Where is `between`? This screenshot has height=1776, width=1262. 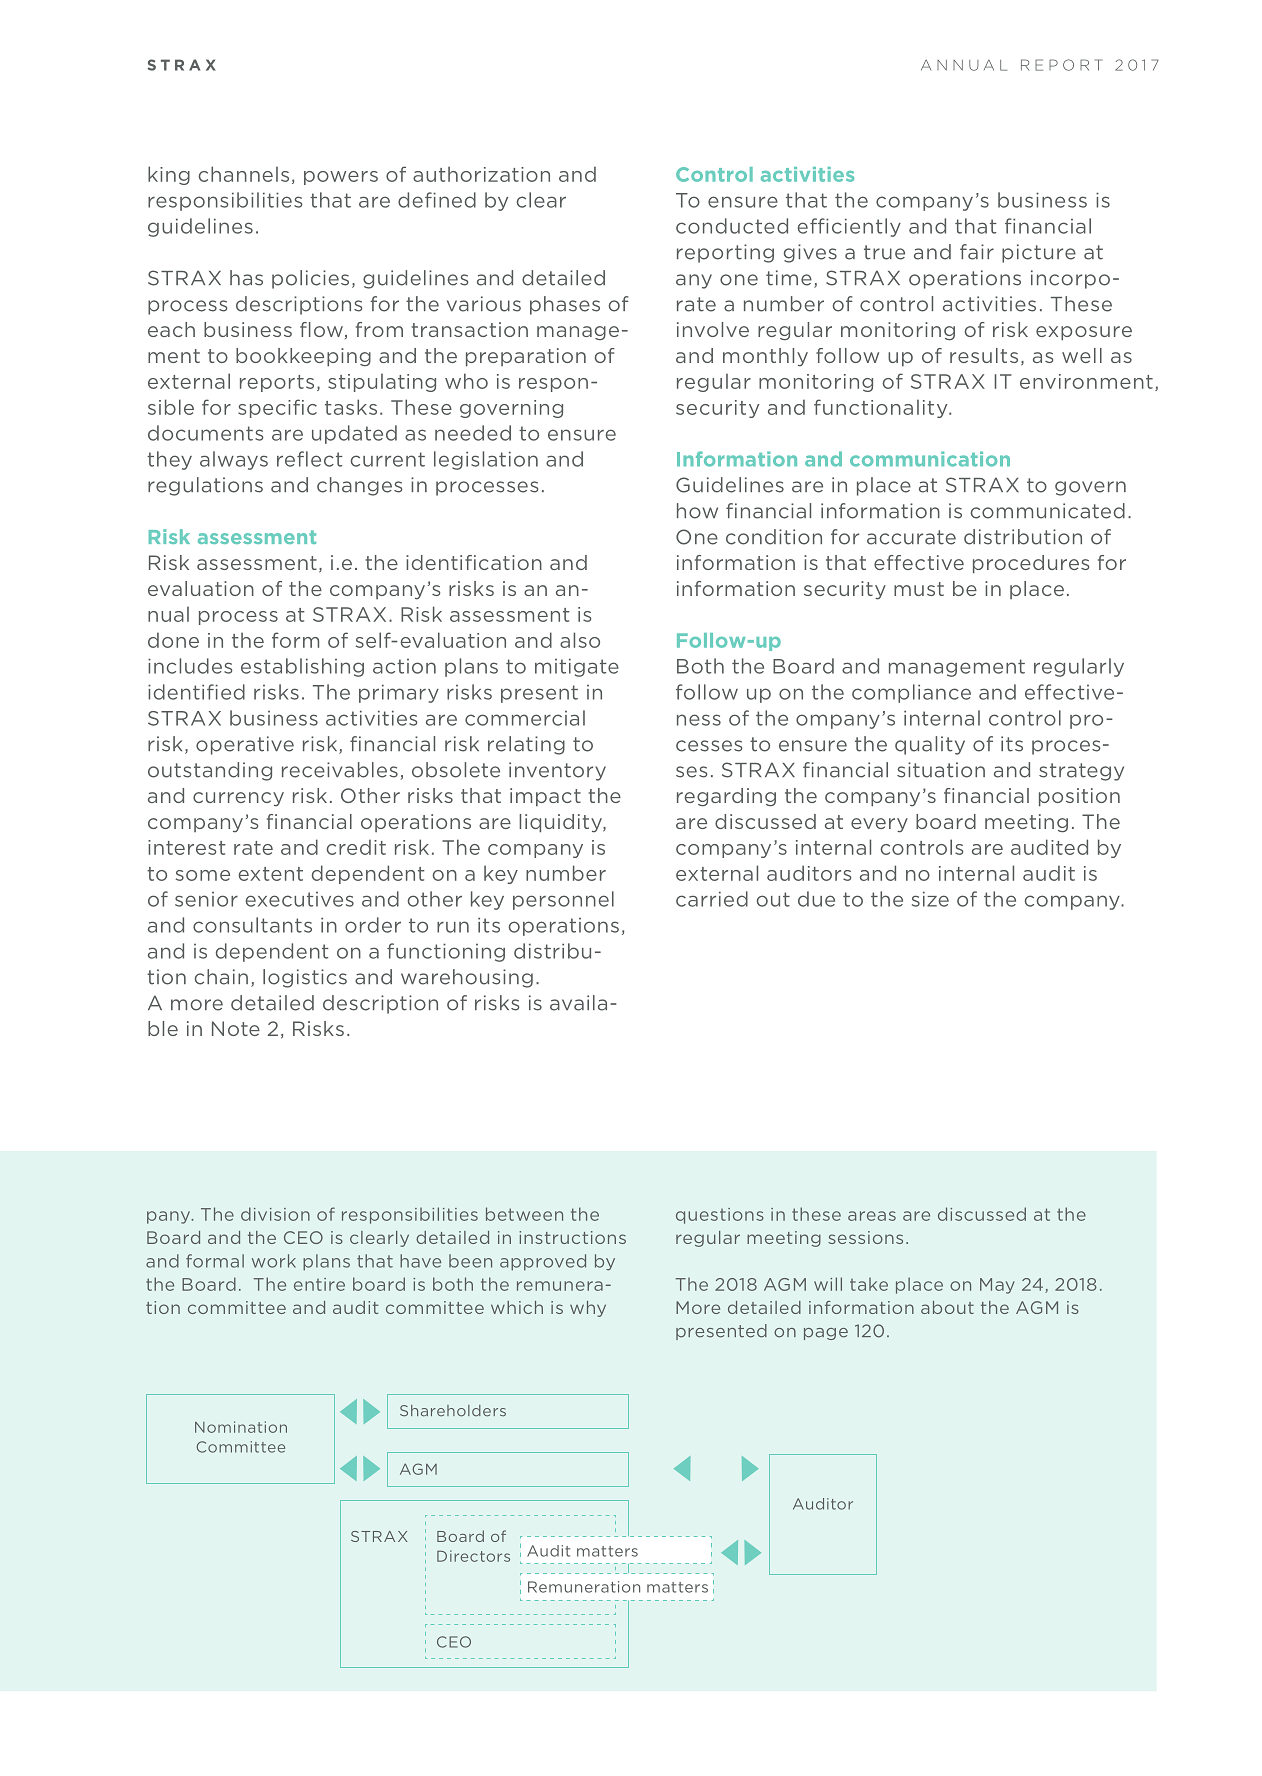
between is located at coordinates (524, 1214).
